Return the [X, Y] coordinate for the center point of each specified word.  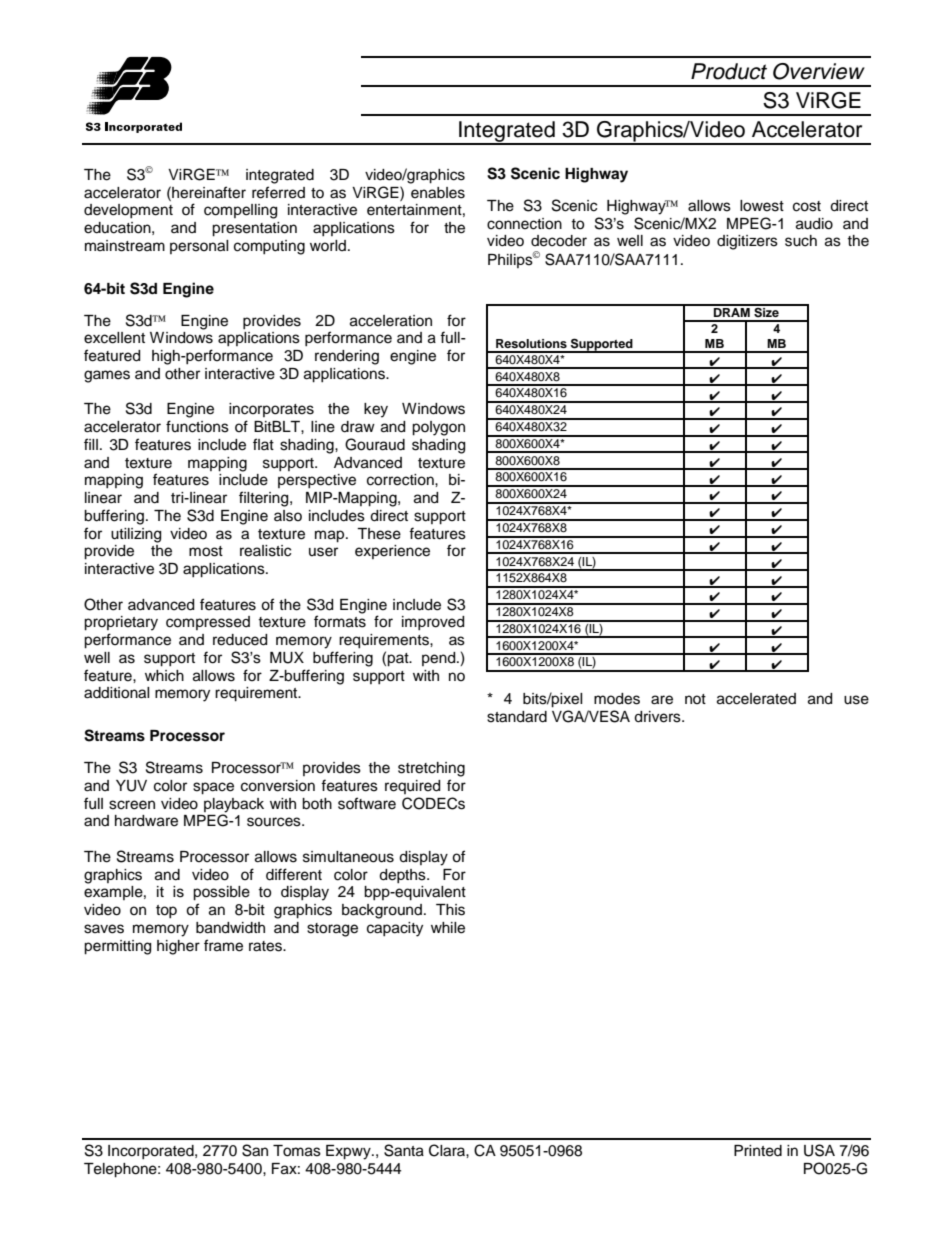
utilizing [136, 535]
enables [438, 193]
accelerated [756, 699]
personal [199, 247]
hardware [146, 821]
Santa [404, 1150]
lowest [762, 206]
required [412, 787]
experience [392, 552]
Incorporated [152, 1152]
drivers [658, 717]
